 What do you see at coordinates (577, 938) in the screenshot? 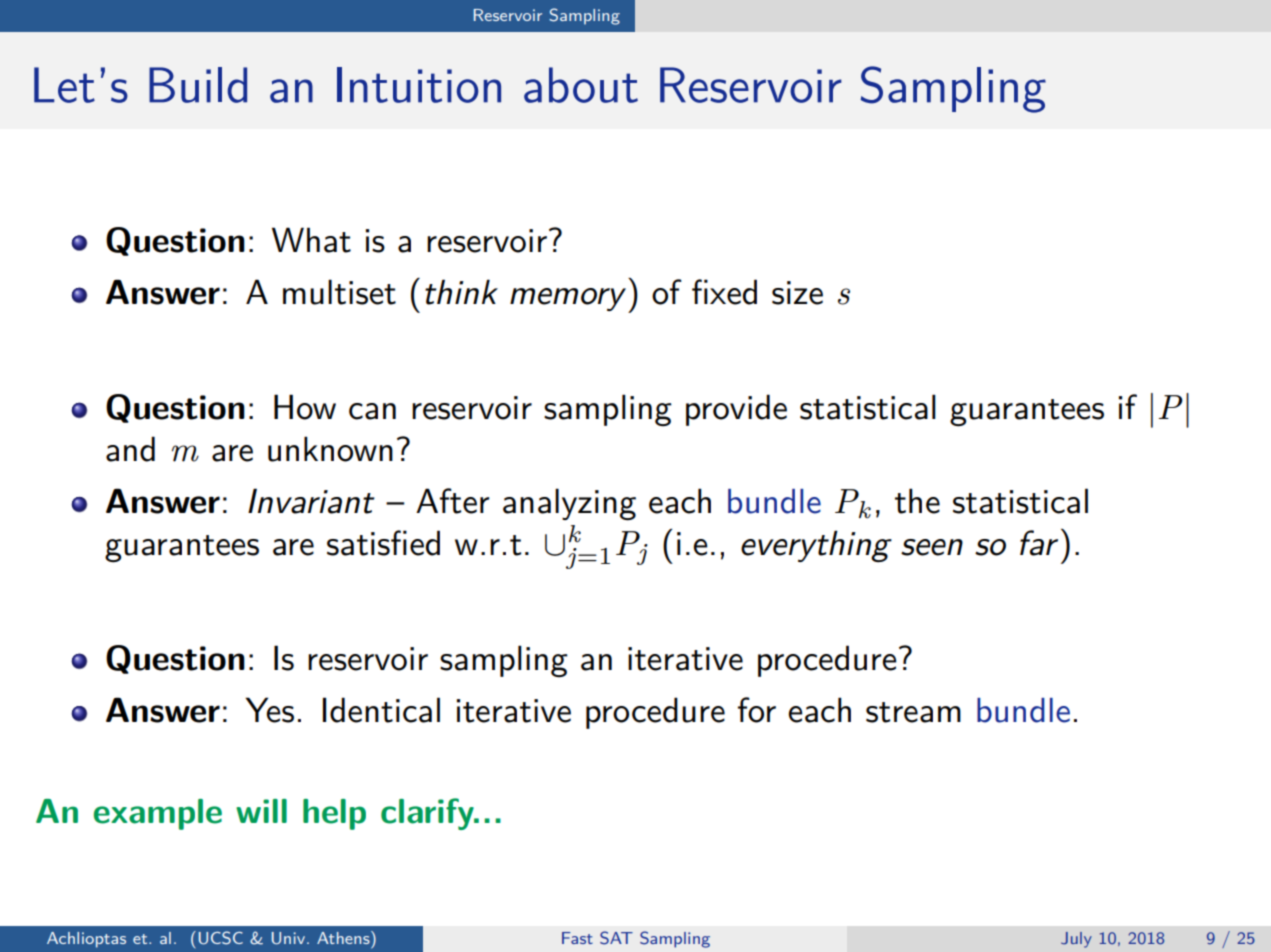
I see `Fast` at bounding box center [577, 938].
